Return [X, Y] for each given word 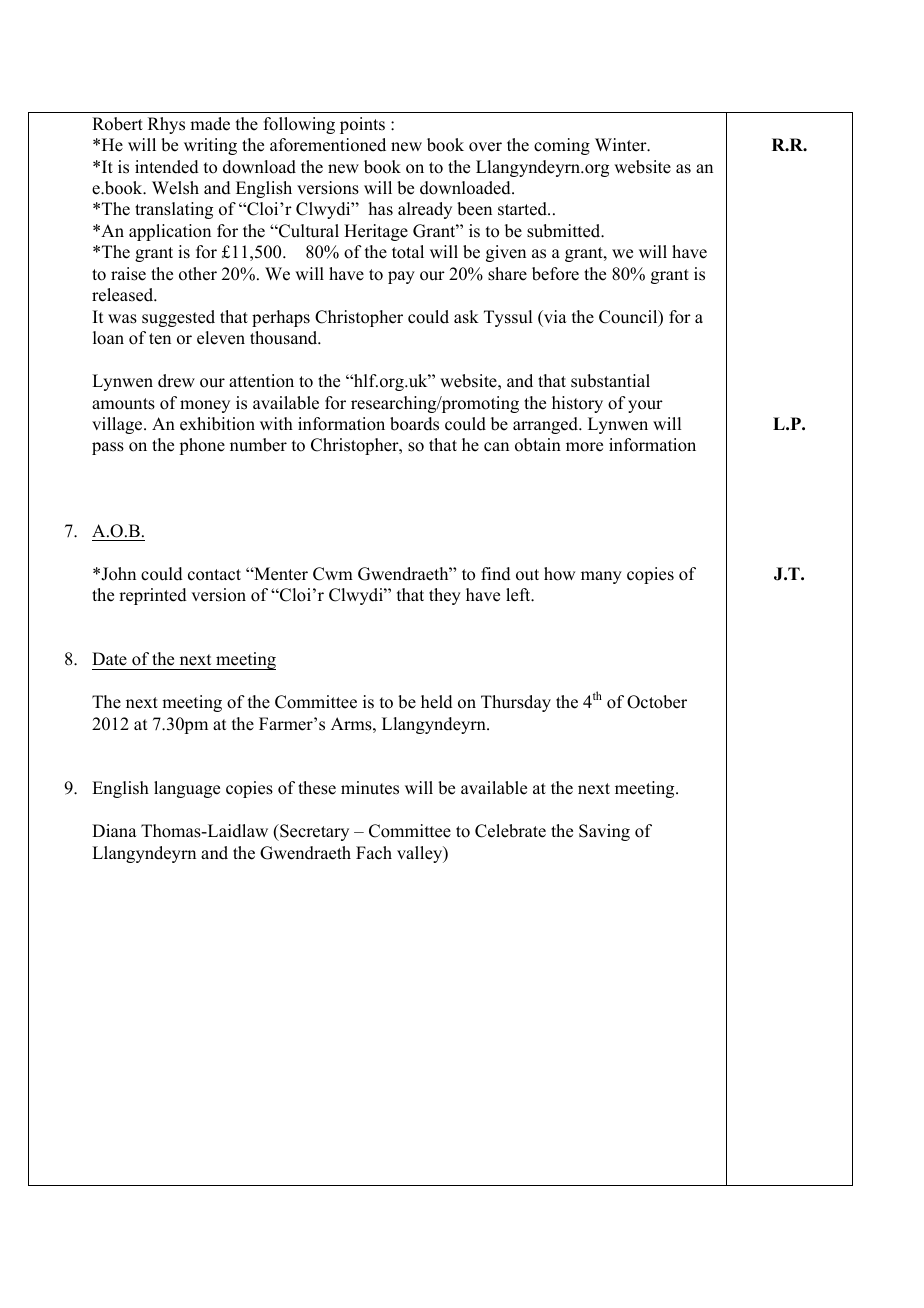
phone [202, 446]
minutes [370, 788]
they [445, 596]
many [601, 577]
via [554, 316]
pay [401, 277]
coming [562, 146]
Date [109, 659]
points [362, 125]
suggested [178, 318]
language [187, 789]
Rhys [166, 125]
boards [414, 424]
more [584, 447]
